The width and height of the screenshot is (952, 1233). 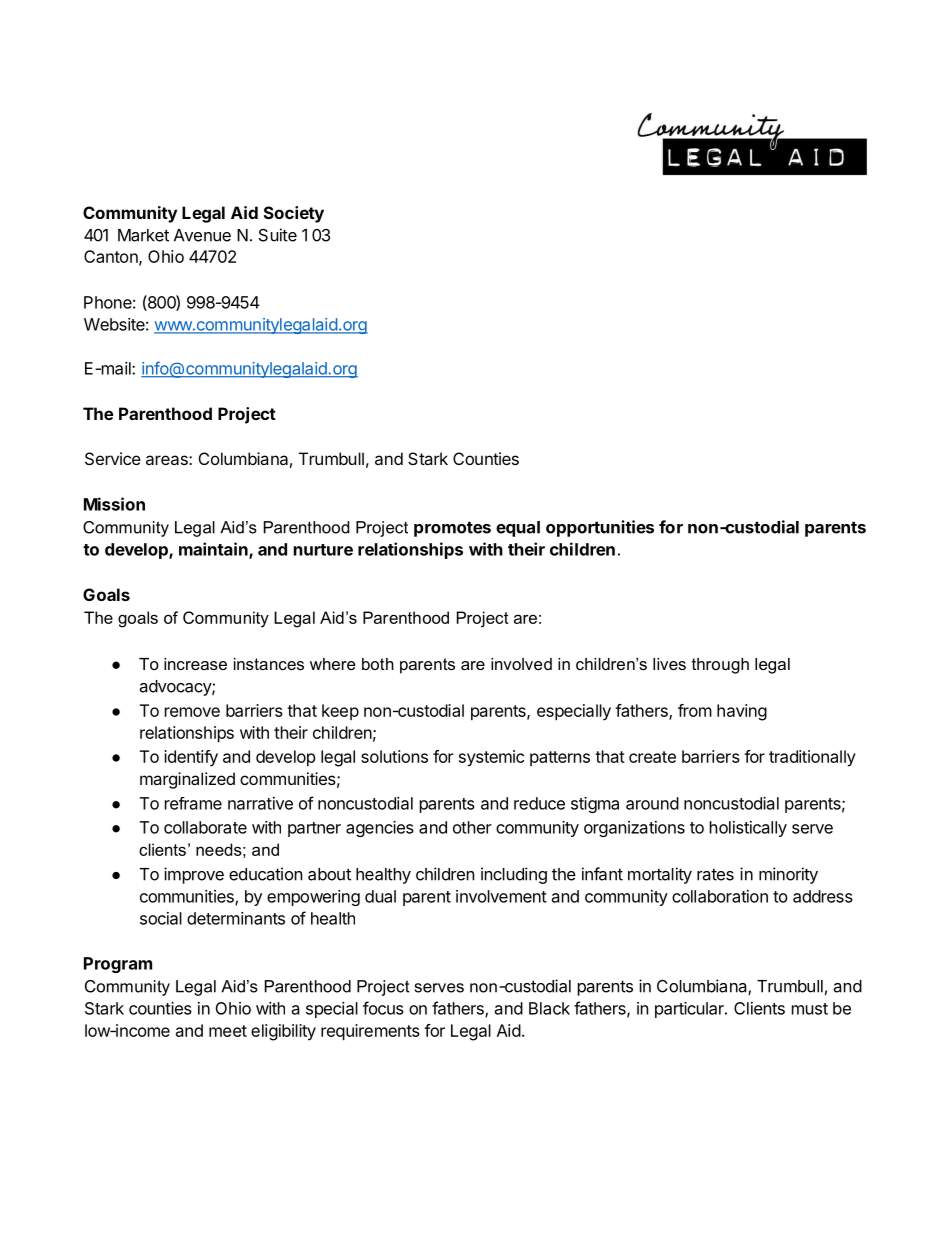 What do you see at coordinates (294, 214) in the screenshot?
I see `Society` at bounding box center [294, 214].
